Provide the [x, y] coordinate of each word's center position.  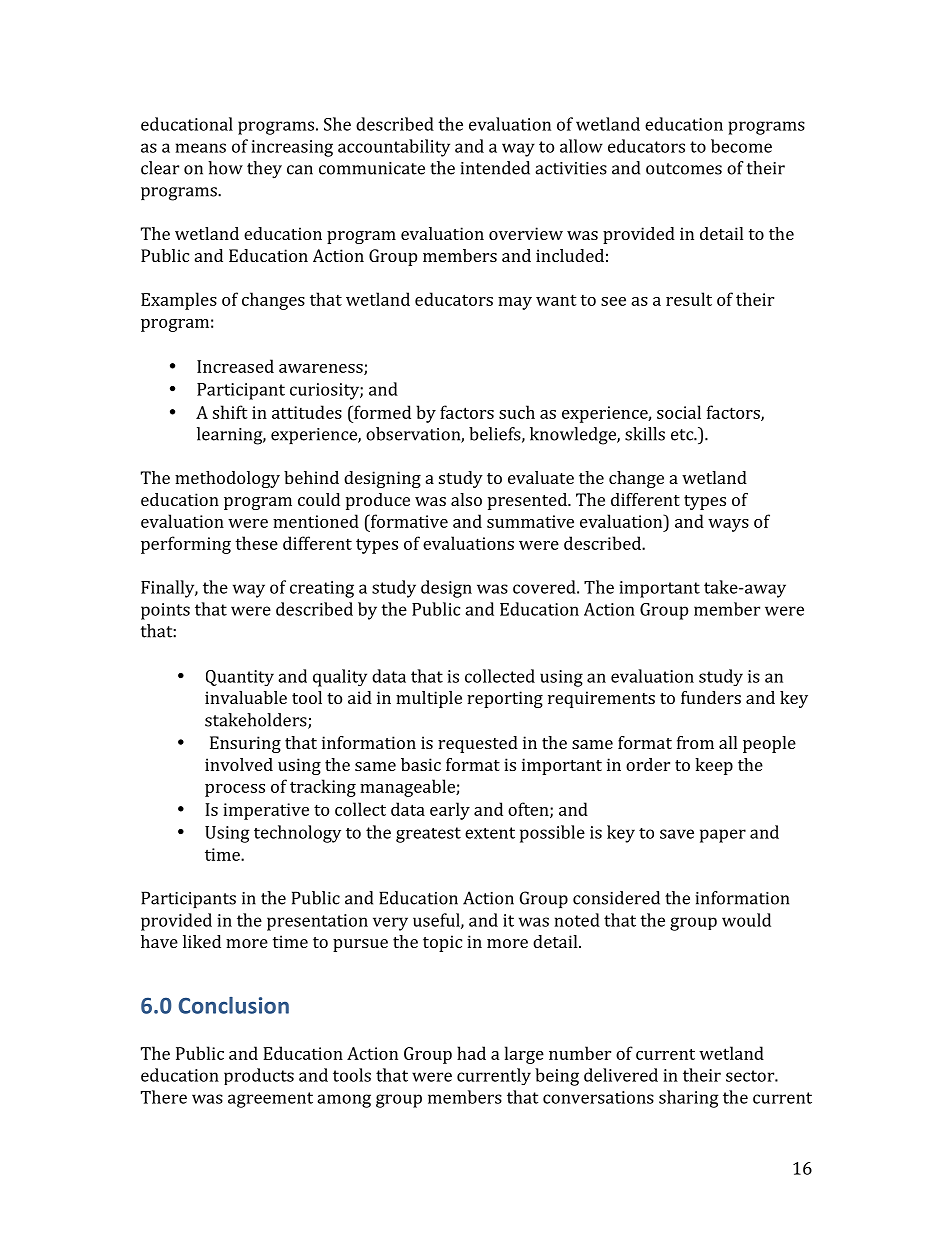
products [259, 1076]
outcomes [684, 169]
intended [495, 168]
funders [711, 697]
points [165, 611]
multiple [429, 699]
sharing [689, 1099]
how [225, 168]
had [471, 1053]
